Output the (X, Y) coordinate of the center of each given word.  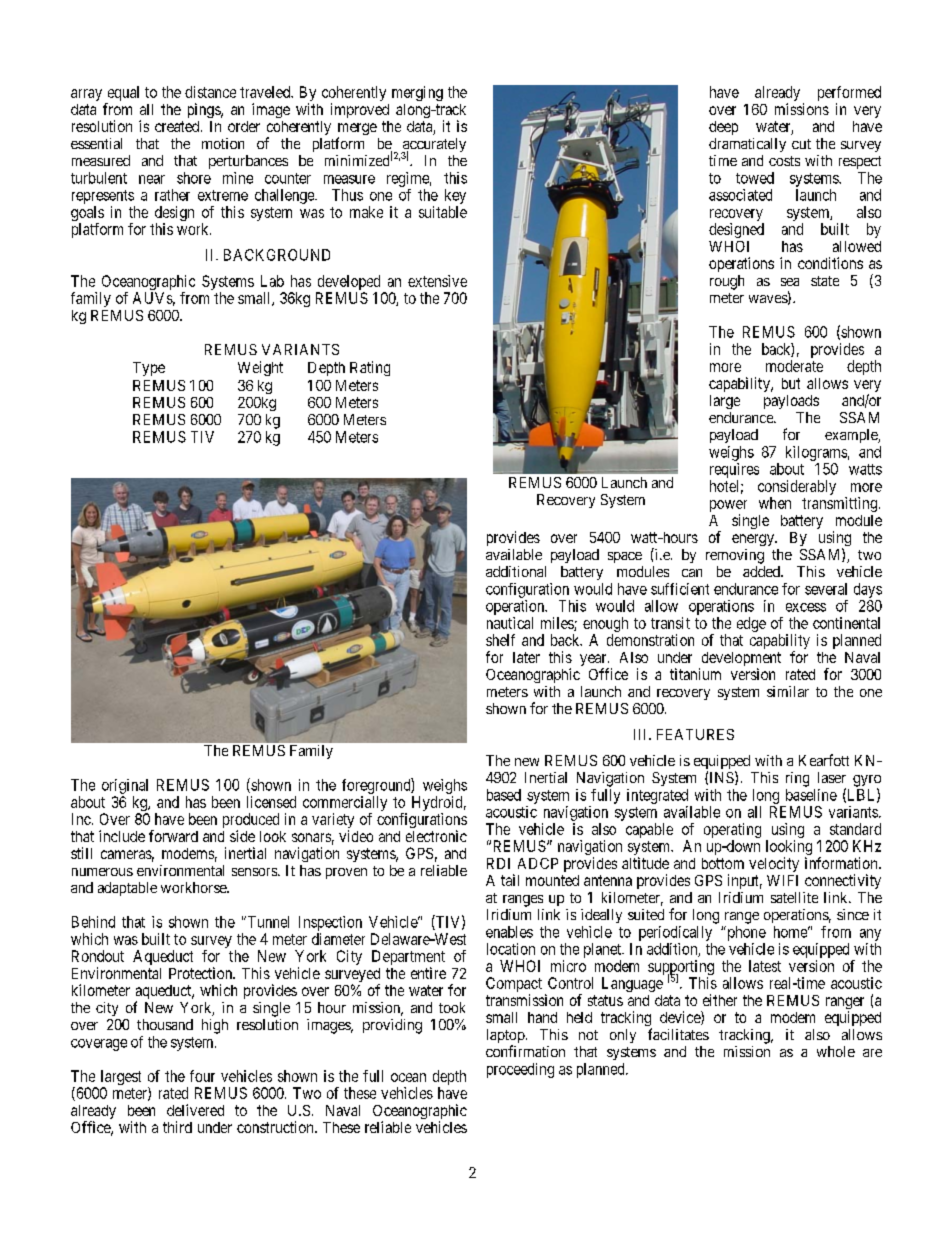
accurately (433, 146)
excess (806, 607)
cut (801, 144)
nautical (510, 623)
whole (836, 1051)
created (178, 126)
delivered (195, 1110)
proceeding (520, 1070)
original (125, 786)
